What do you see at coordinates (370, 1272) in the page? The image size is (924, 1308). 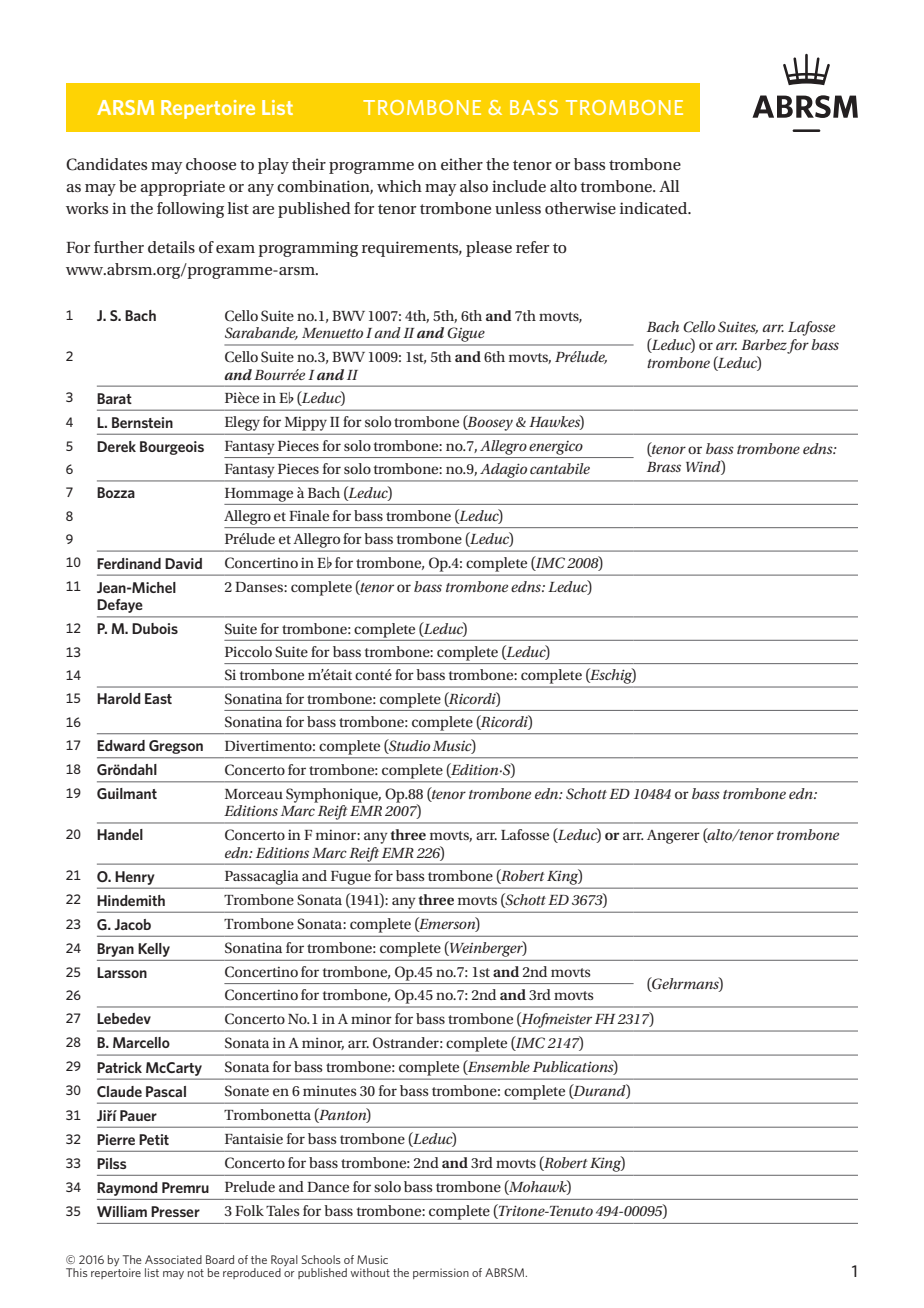 I see `without` at bounding box center [370, 1272].
